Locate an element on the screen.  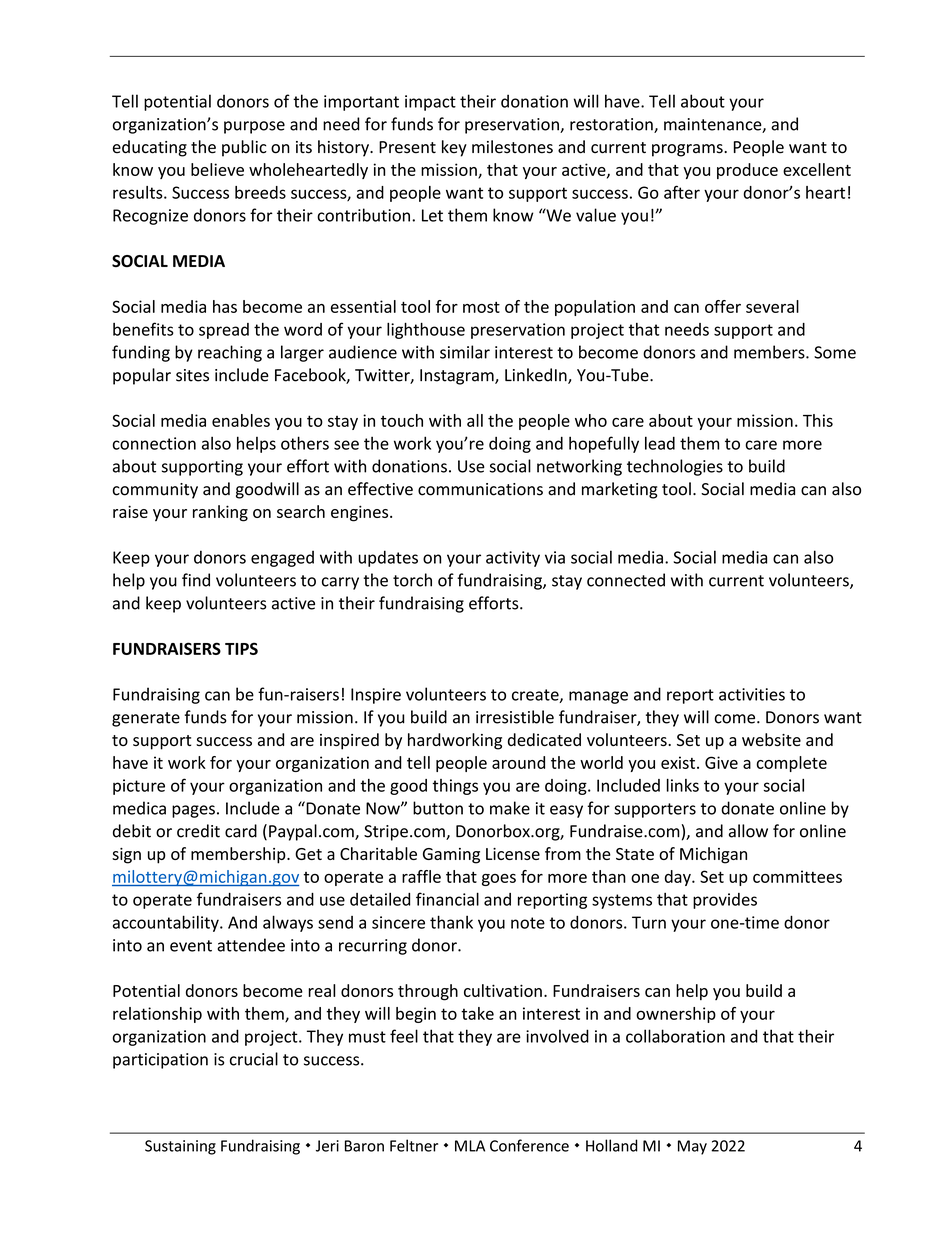
torch is located at coordinates (412, 580).
